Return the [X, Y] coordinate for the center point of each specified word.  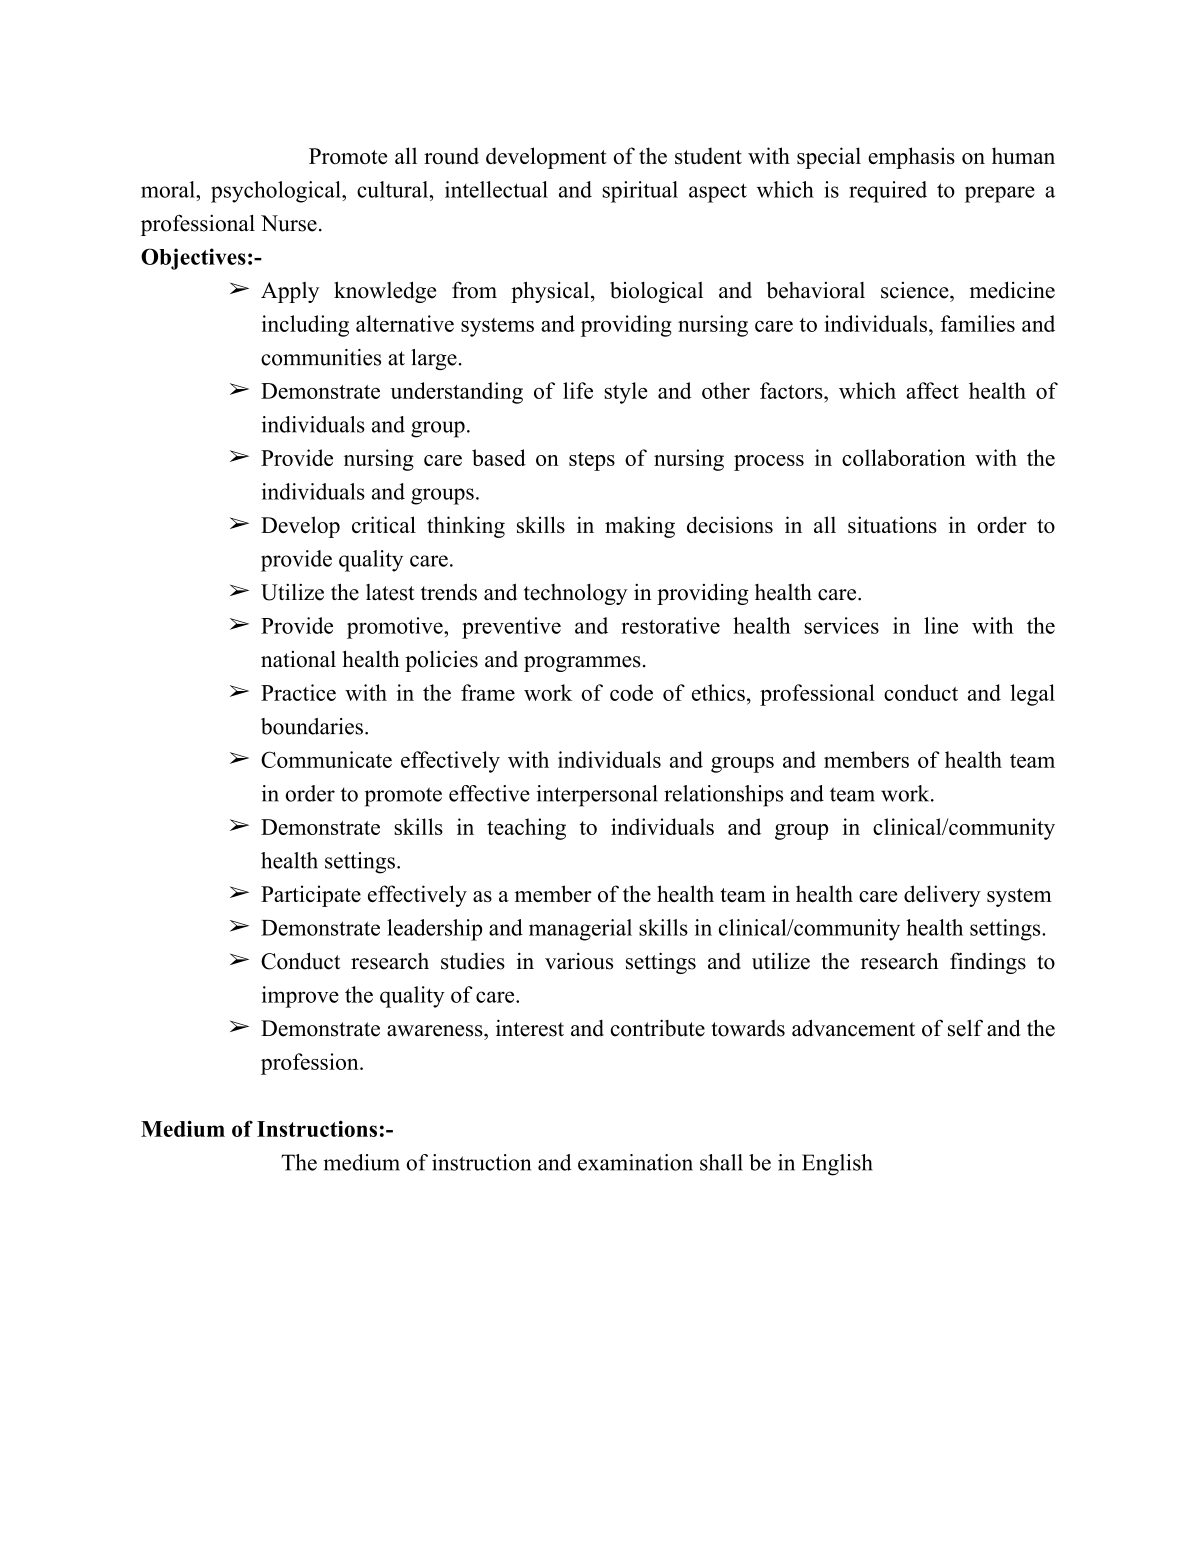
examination [635, 1162]
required [888, 192]
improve [300, 997]
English [837, 1165]
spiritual [640, 192]
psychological [277, 192]
